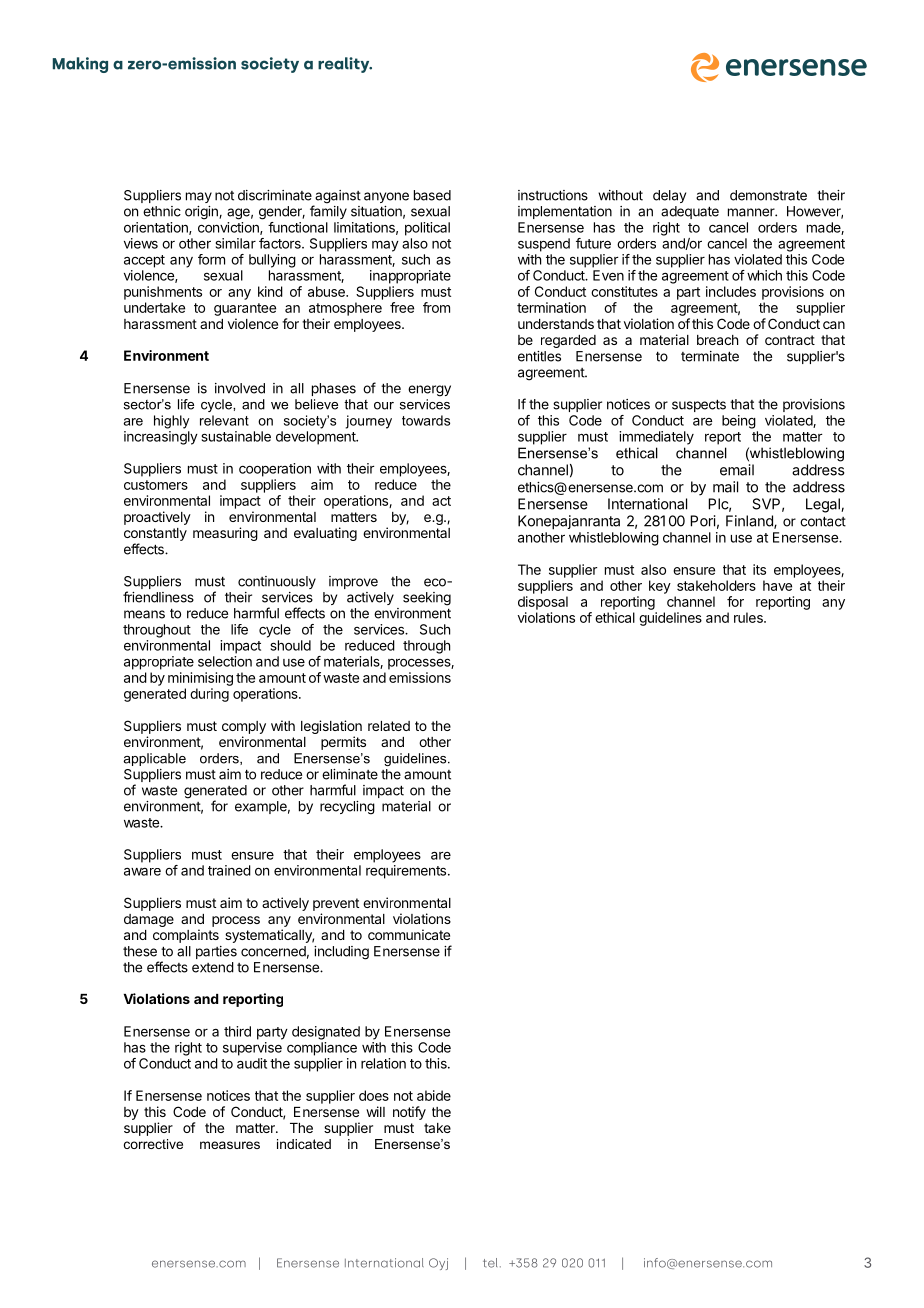 The image size is (924, 1308). What do you see at coordinates (409, 1113) in the screenshot?
I see `notify` at bounding box center [409, 1113].
